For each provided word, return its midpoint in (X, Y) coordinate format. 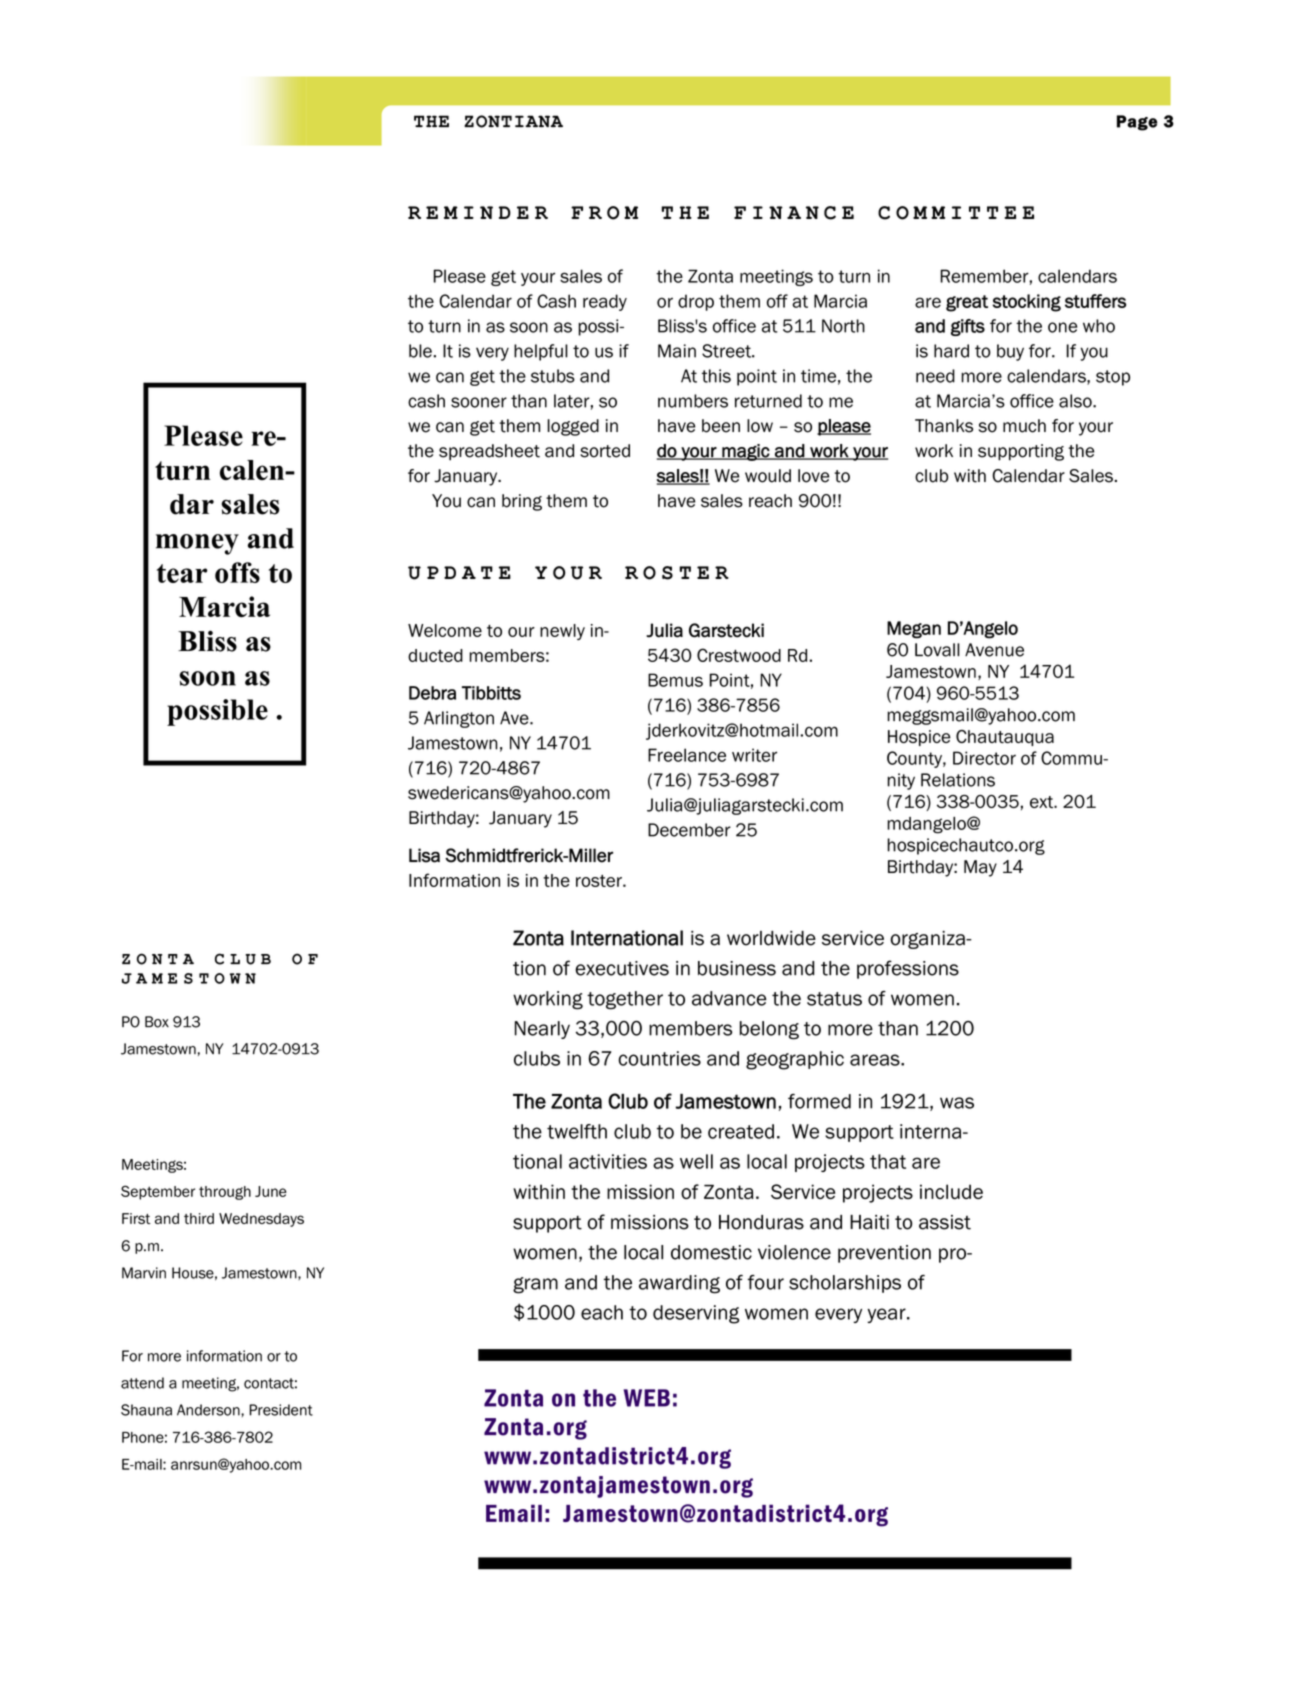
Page (1137, 123)
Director (984, 758)
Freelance (687, 755)
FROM (604, 213)
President (281, 1410)
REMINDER (478, 212)
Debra (432, 693)
